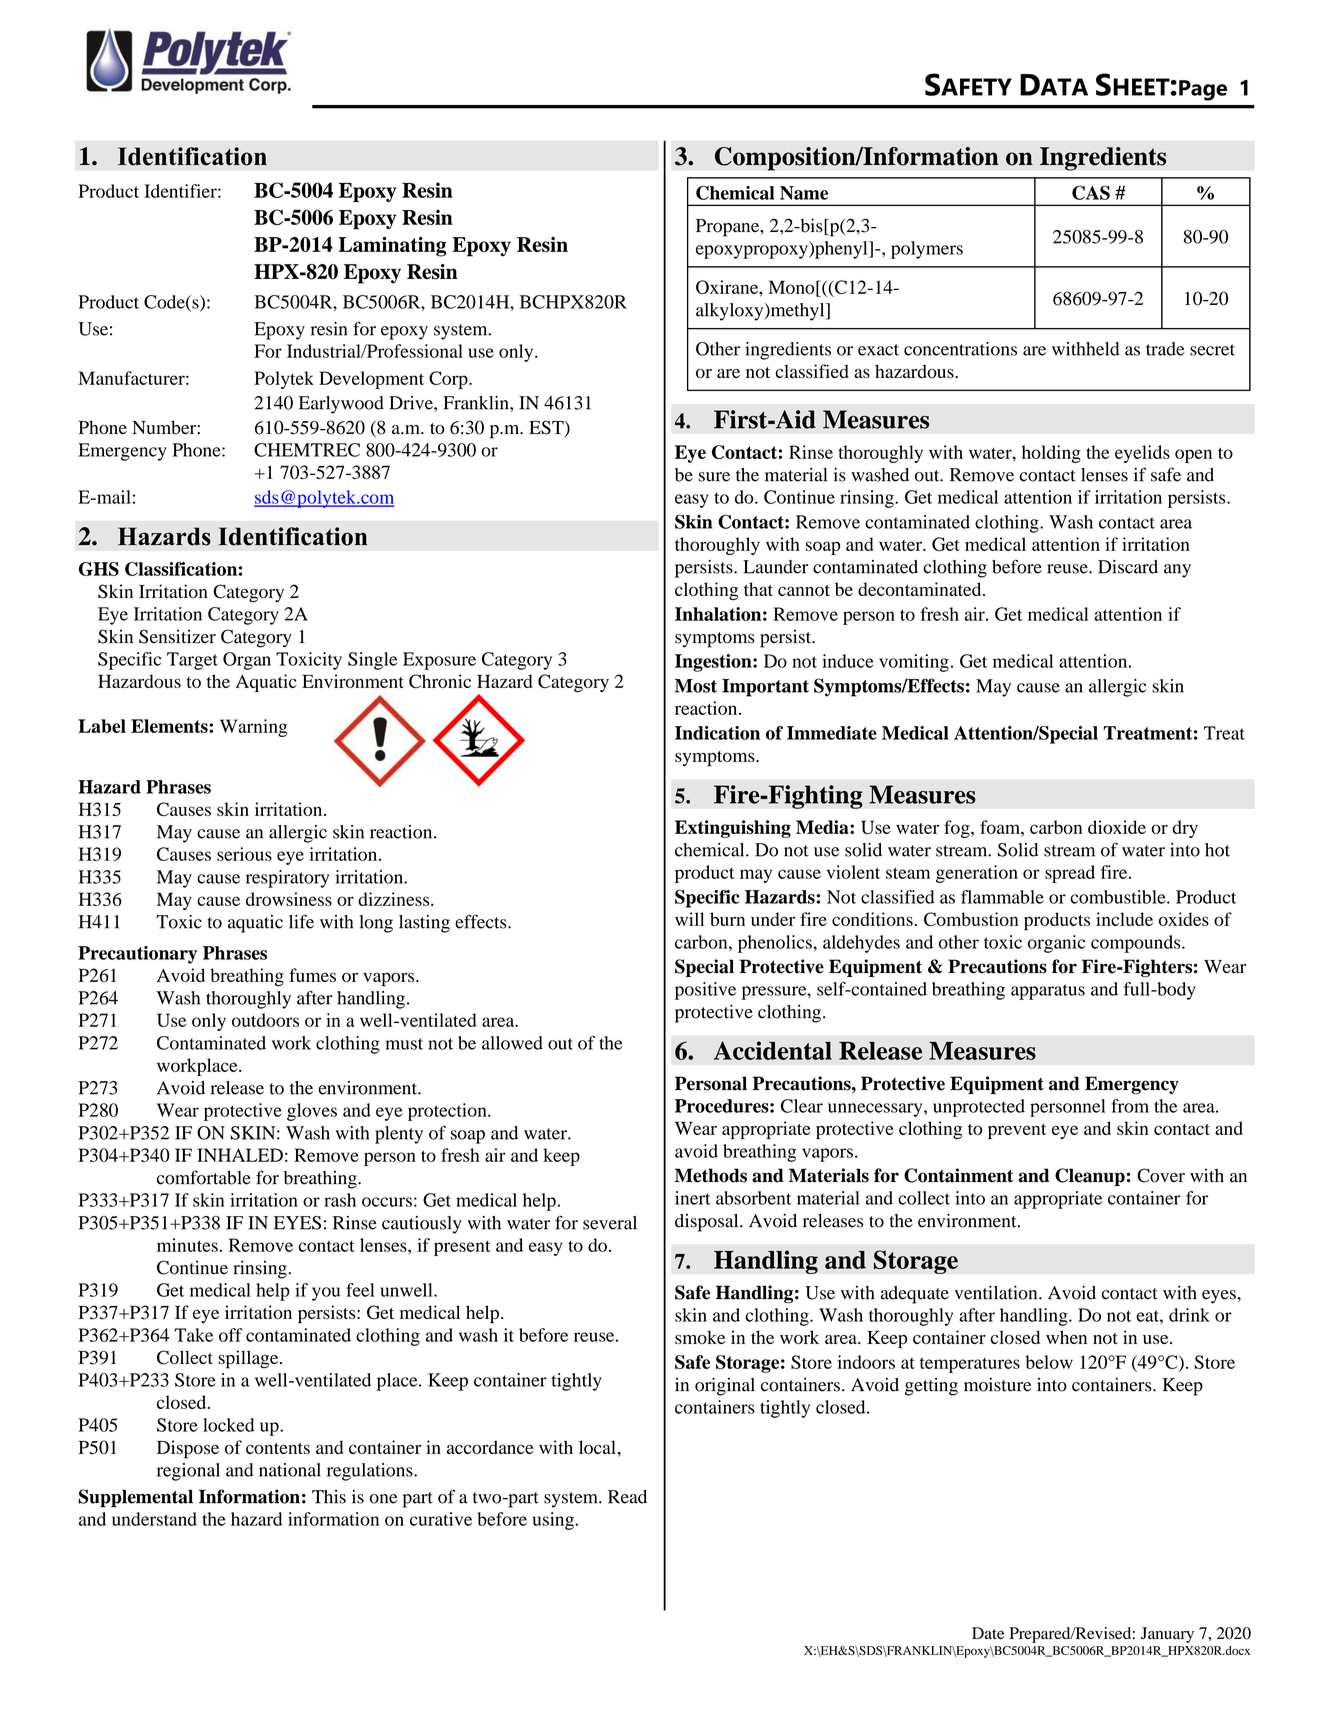  I want to click on Target, so click(192, 661).
